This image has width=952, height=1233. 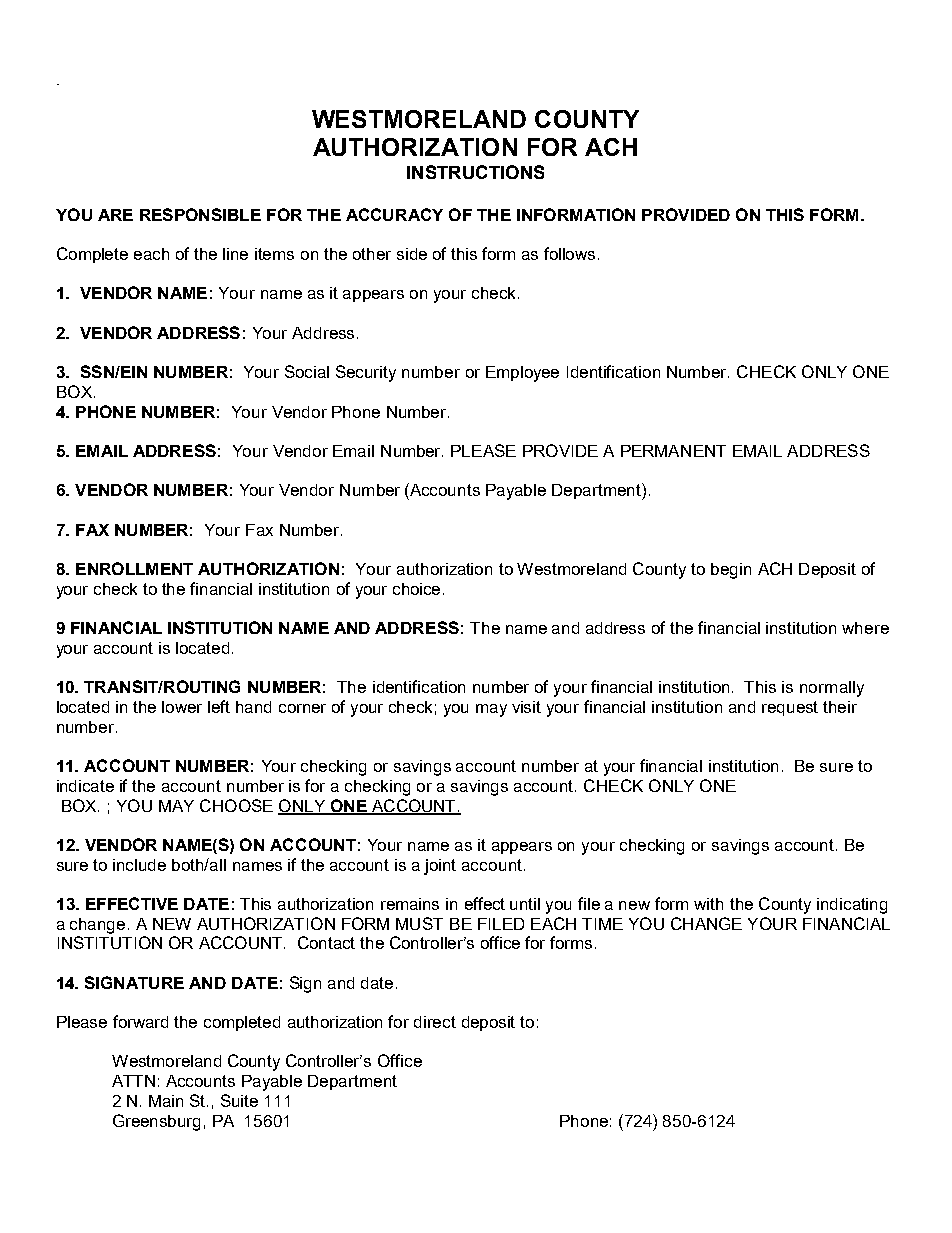 What do you see at coordinates (435, 1022) in the image?
I see `direct` at bounding box center [435, 1022].
